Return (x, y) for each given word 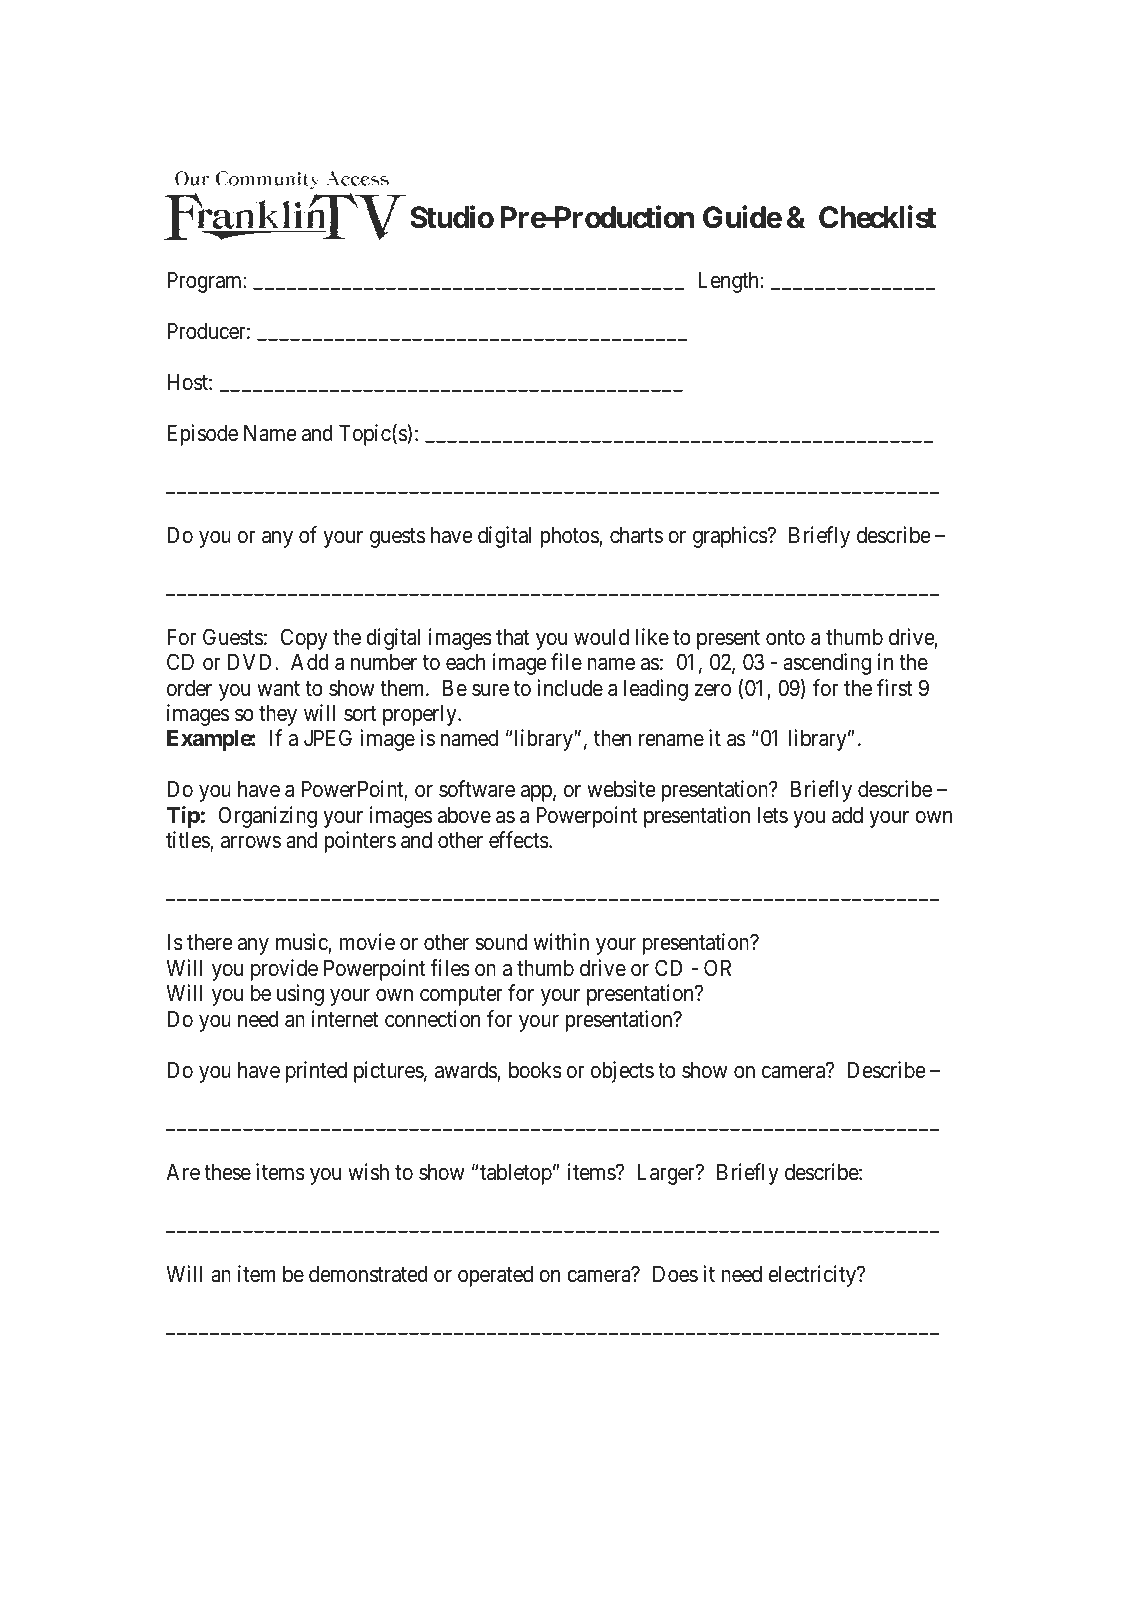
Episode (202, 435)
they (278, 715)
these (227, 1172)
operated (495, 1276)
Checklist (877, 217)
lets (772, 815)
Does (675, 1274)
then (612, 738)
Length (728, 282)
